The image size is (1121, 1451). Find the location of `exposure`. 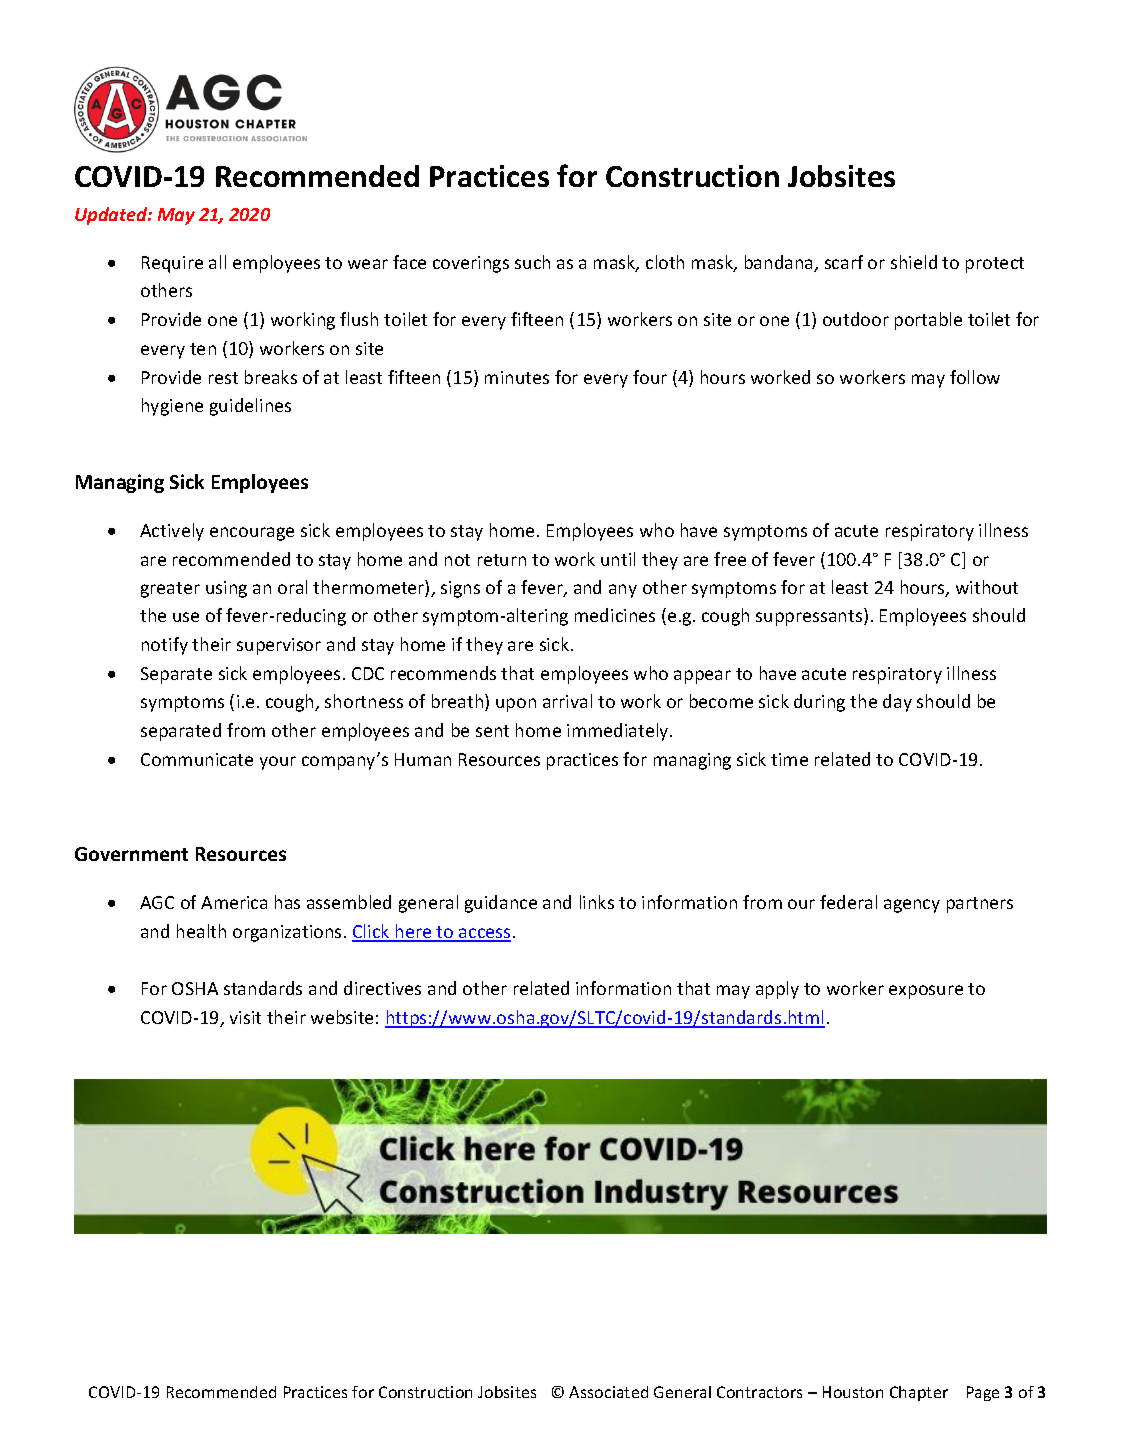

exposure is located at coordinates (926, 992).
